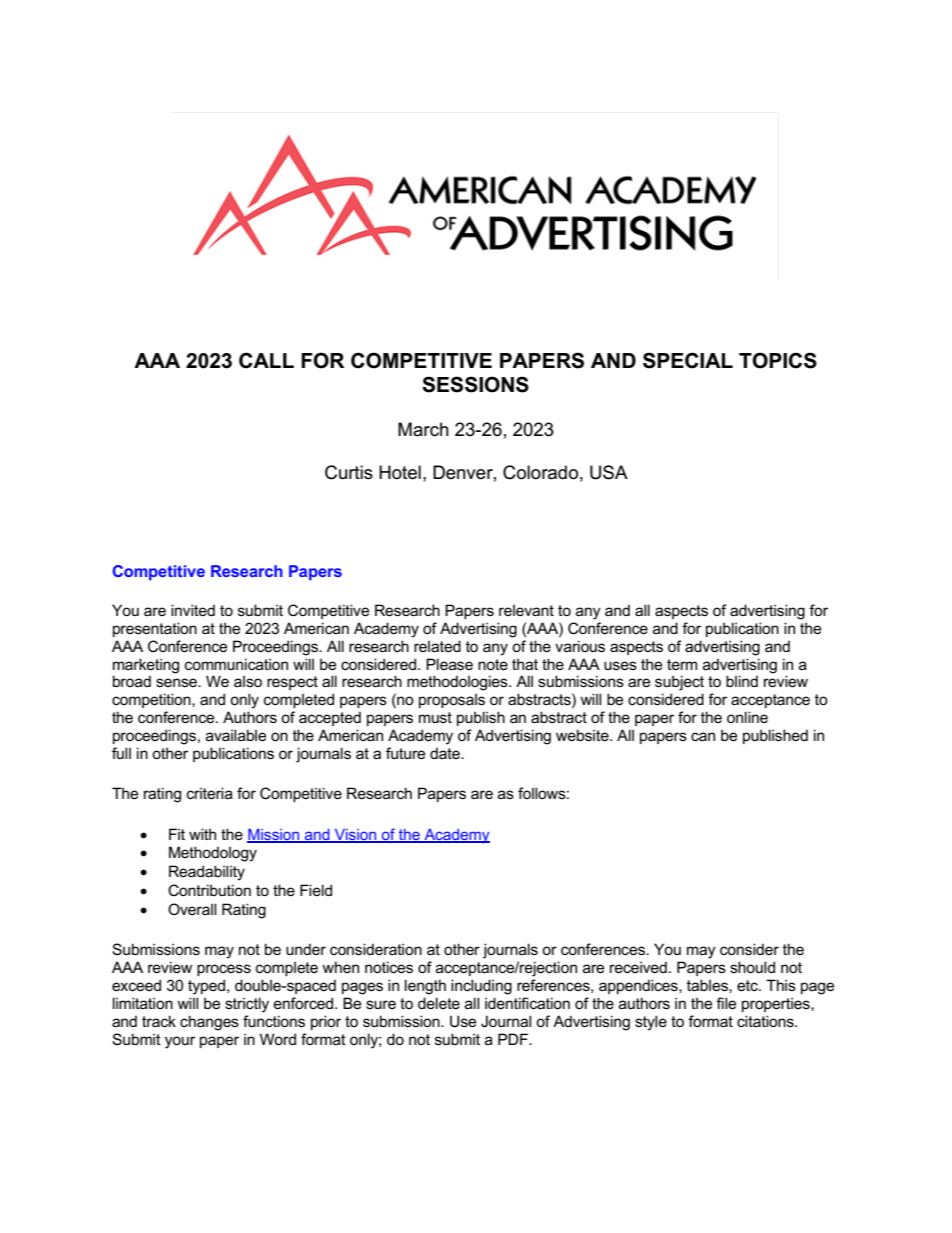 Image resolution: width=952 pixels, height=1233 pixels. Describe the element at coordinates (248, 681) in the image. I see `also` at that location.
